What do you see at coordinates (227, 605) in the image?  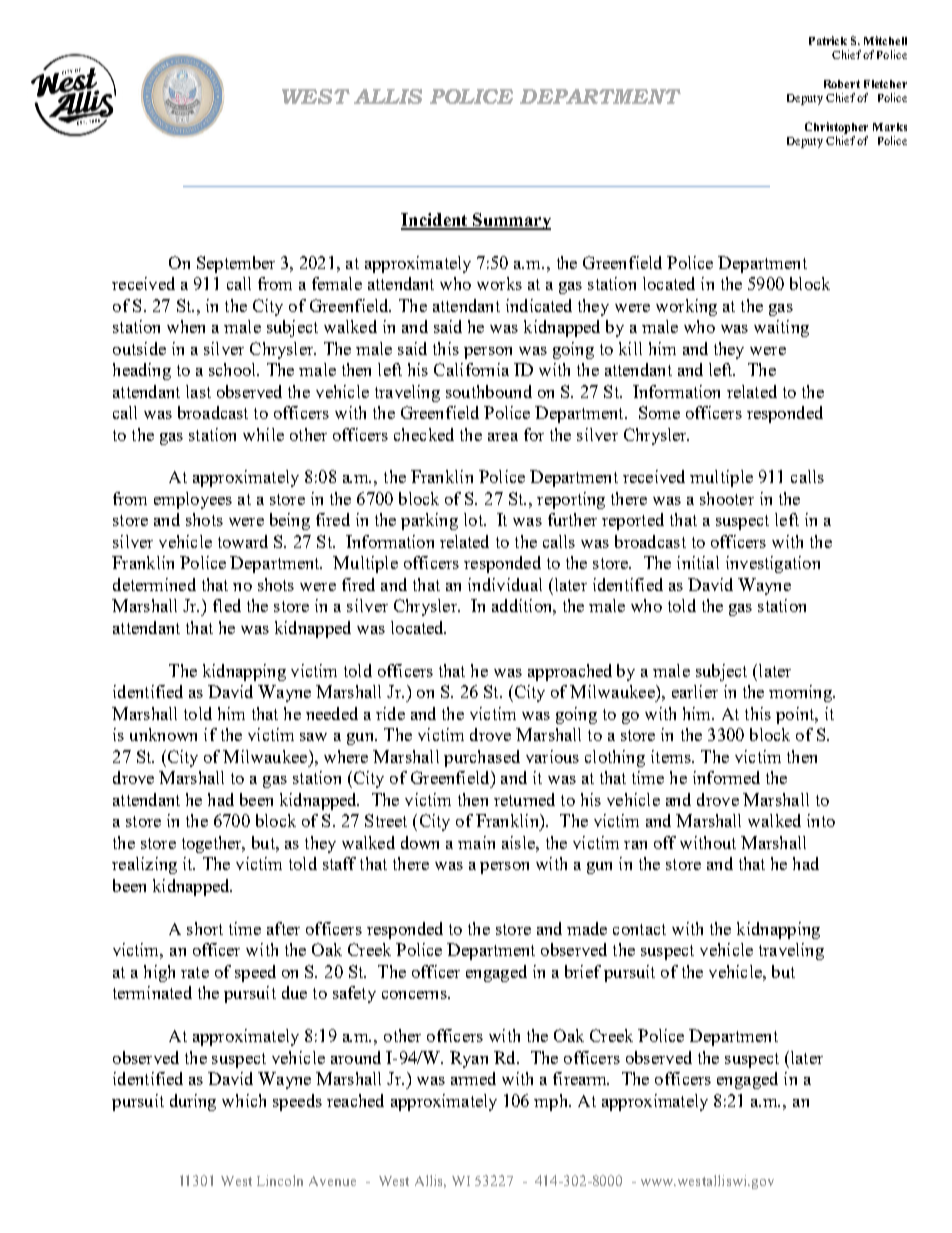 I see `fled` at bounding box center [227, 605].
